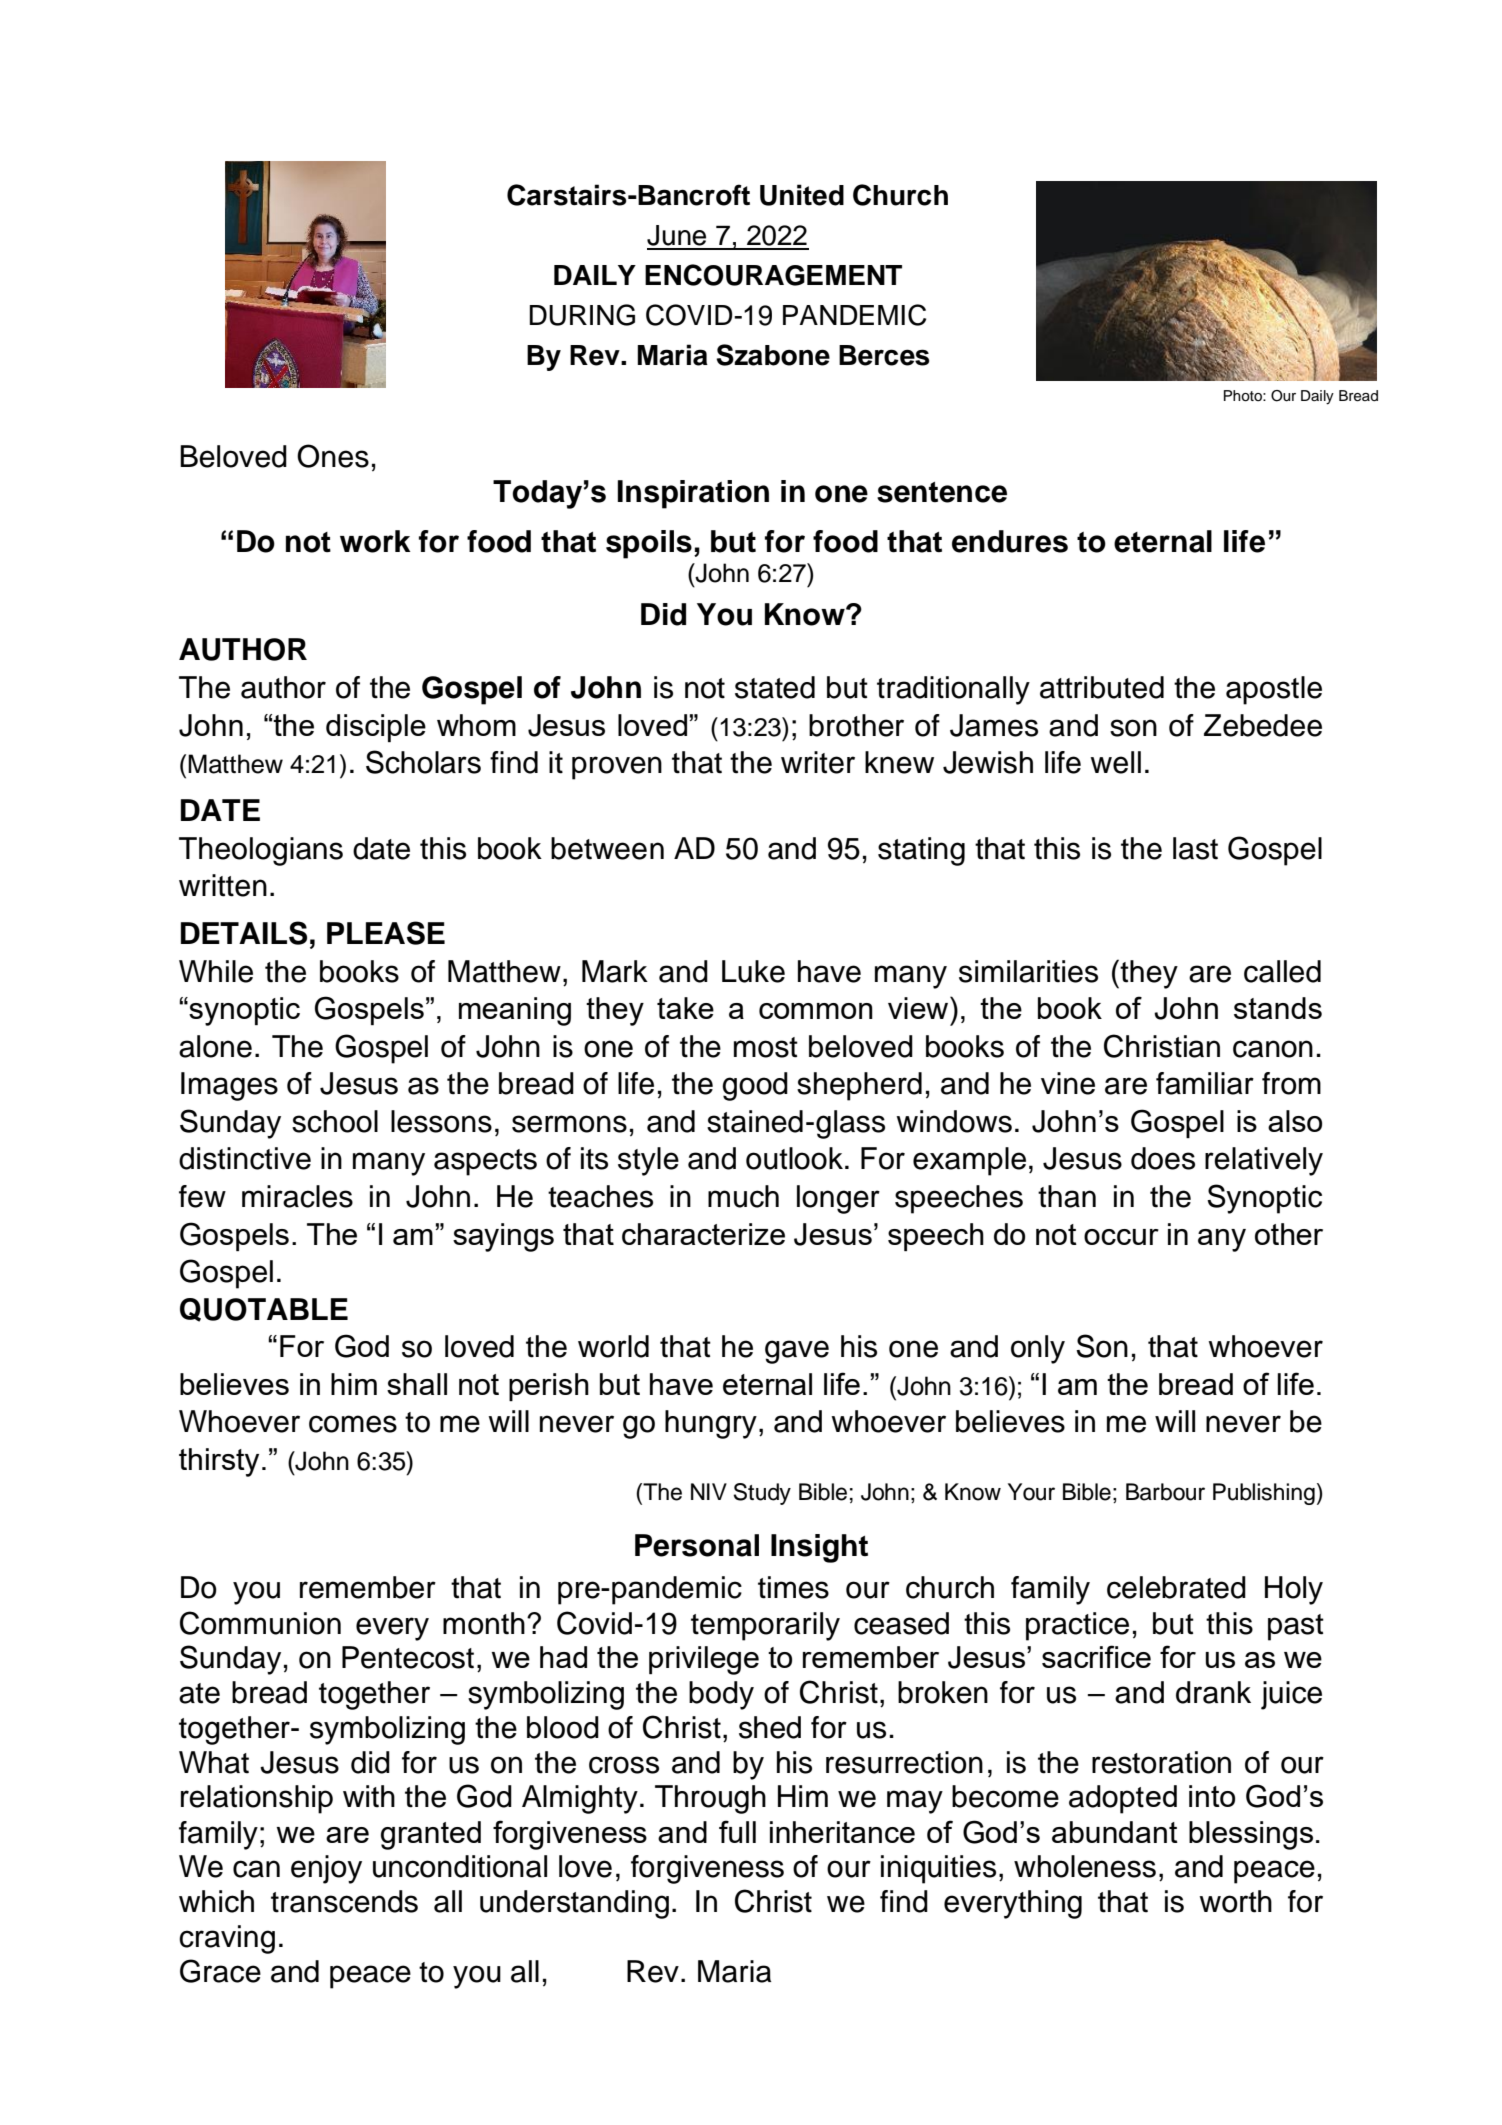  I want to click on disciple, so click(376, 728).
